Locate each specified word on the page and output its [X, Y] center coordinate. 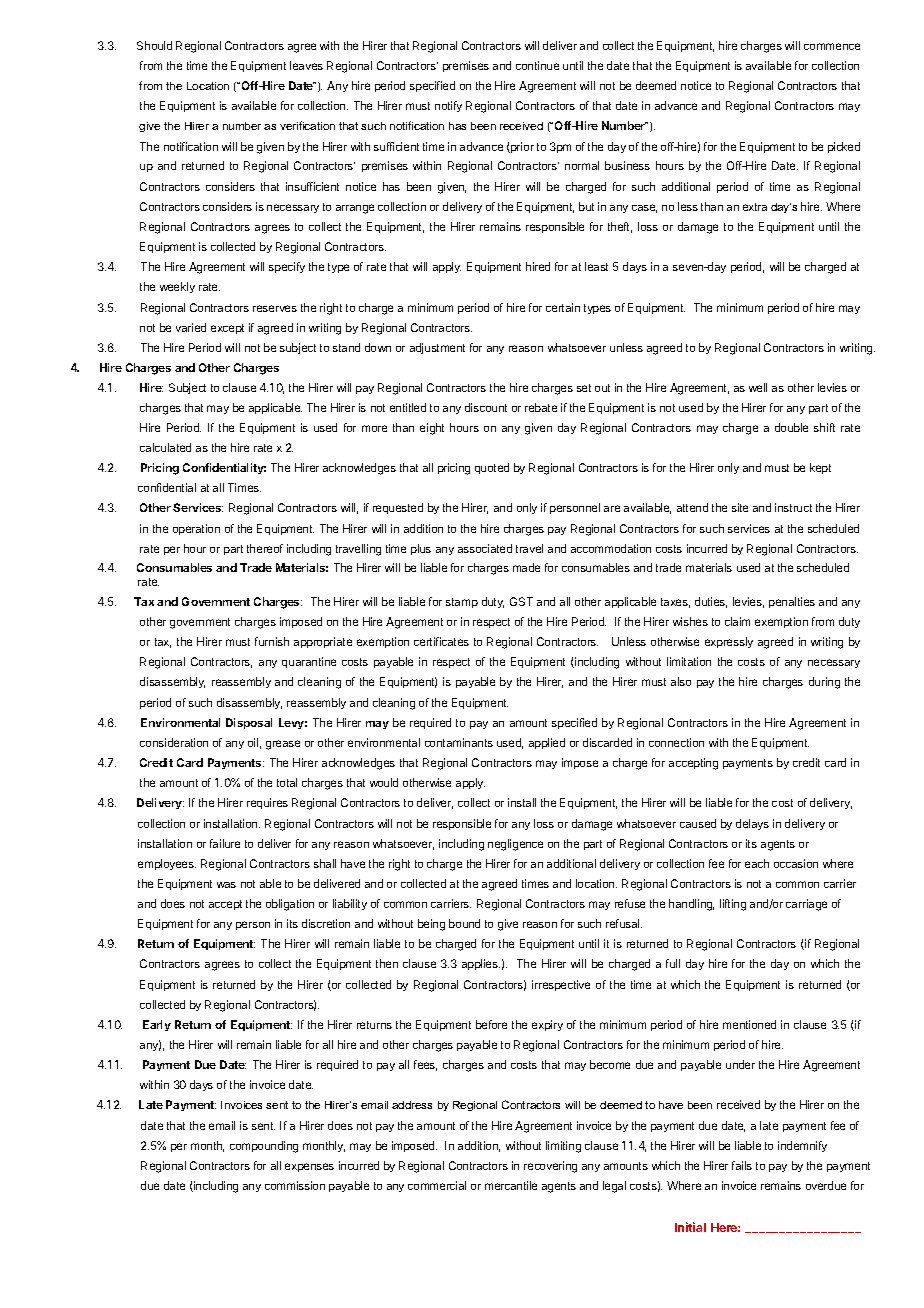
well [758, 387]
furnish [272, 641]
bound [464, 923]
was [226, 885]
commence [832, 46]
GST [521, 601]
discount [486, 407]
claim [737, 621]
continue [537, 65]
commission [295, 1185]
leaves [306, 65]
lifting [733, 905]
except [227, 329]
